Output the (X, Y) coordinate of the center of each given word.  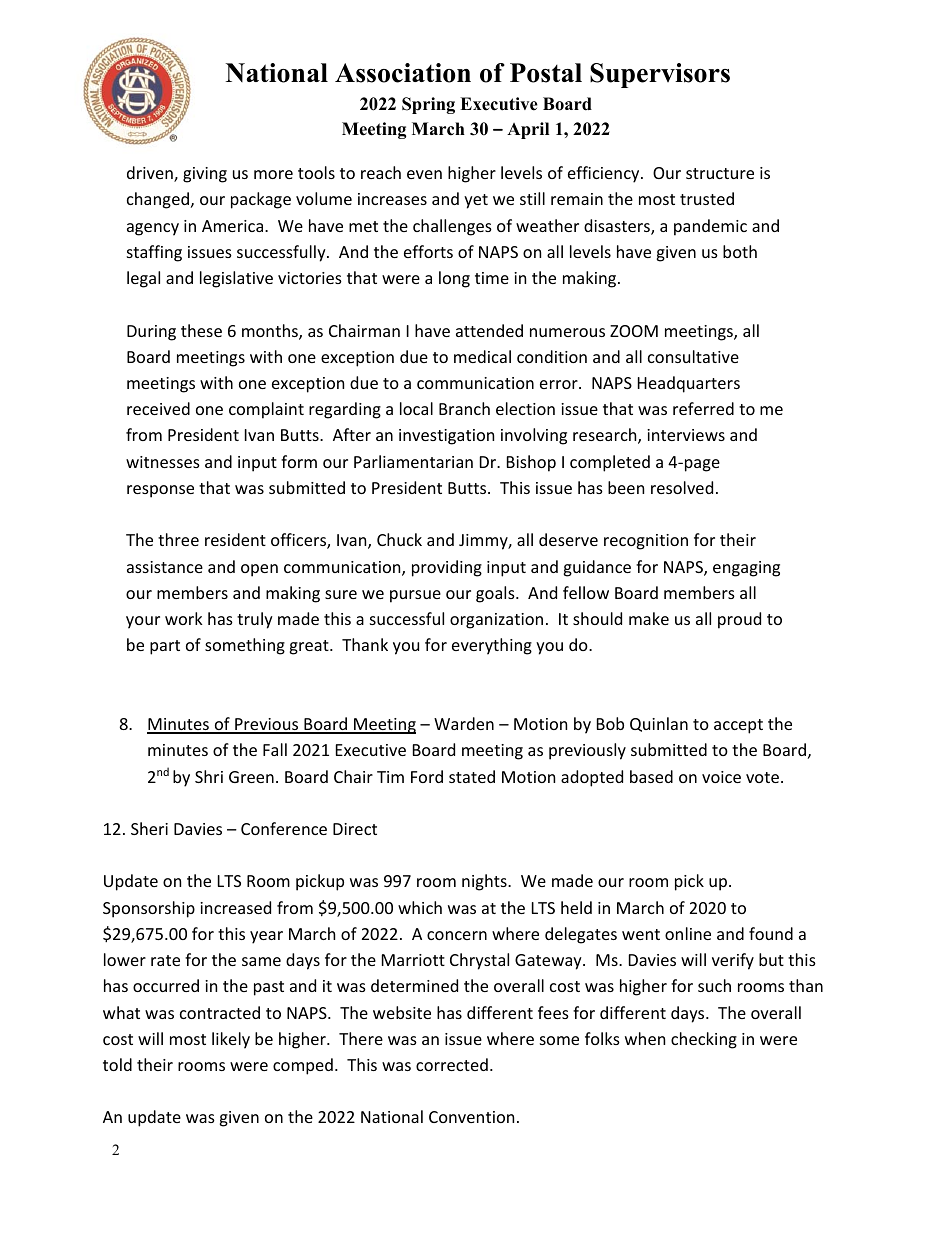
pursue (415, 596)
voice (721, 777)
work (184, 618)
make (649, 618)
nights (485, 882)
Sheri (149, 828)
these (201, 330)
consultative (693, 356)
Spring (428, 105)
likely (231, 1040)
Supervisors (660, 75)
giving (205, 175)
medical (482, 356)
